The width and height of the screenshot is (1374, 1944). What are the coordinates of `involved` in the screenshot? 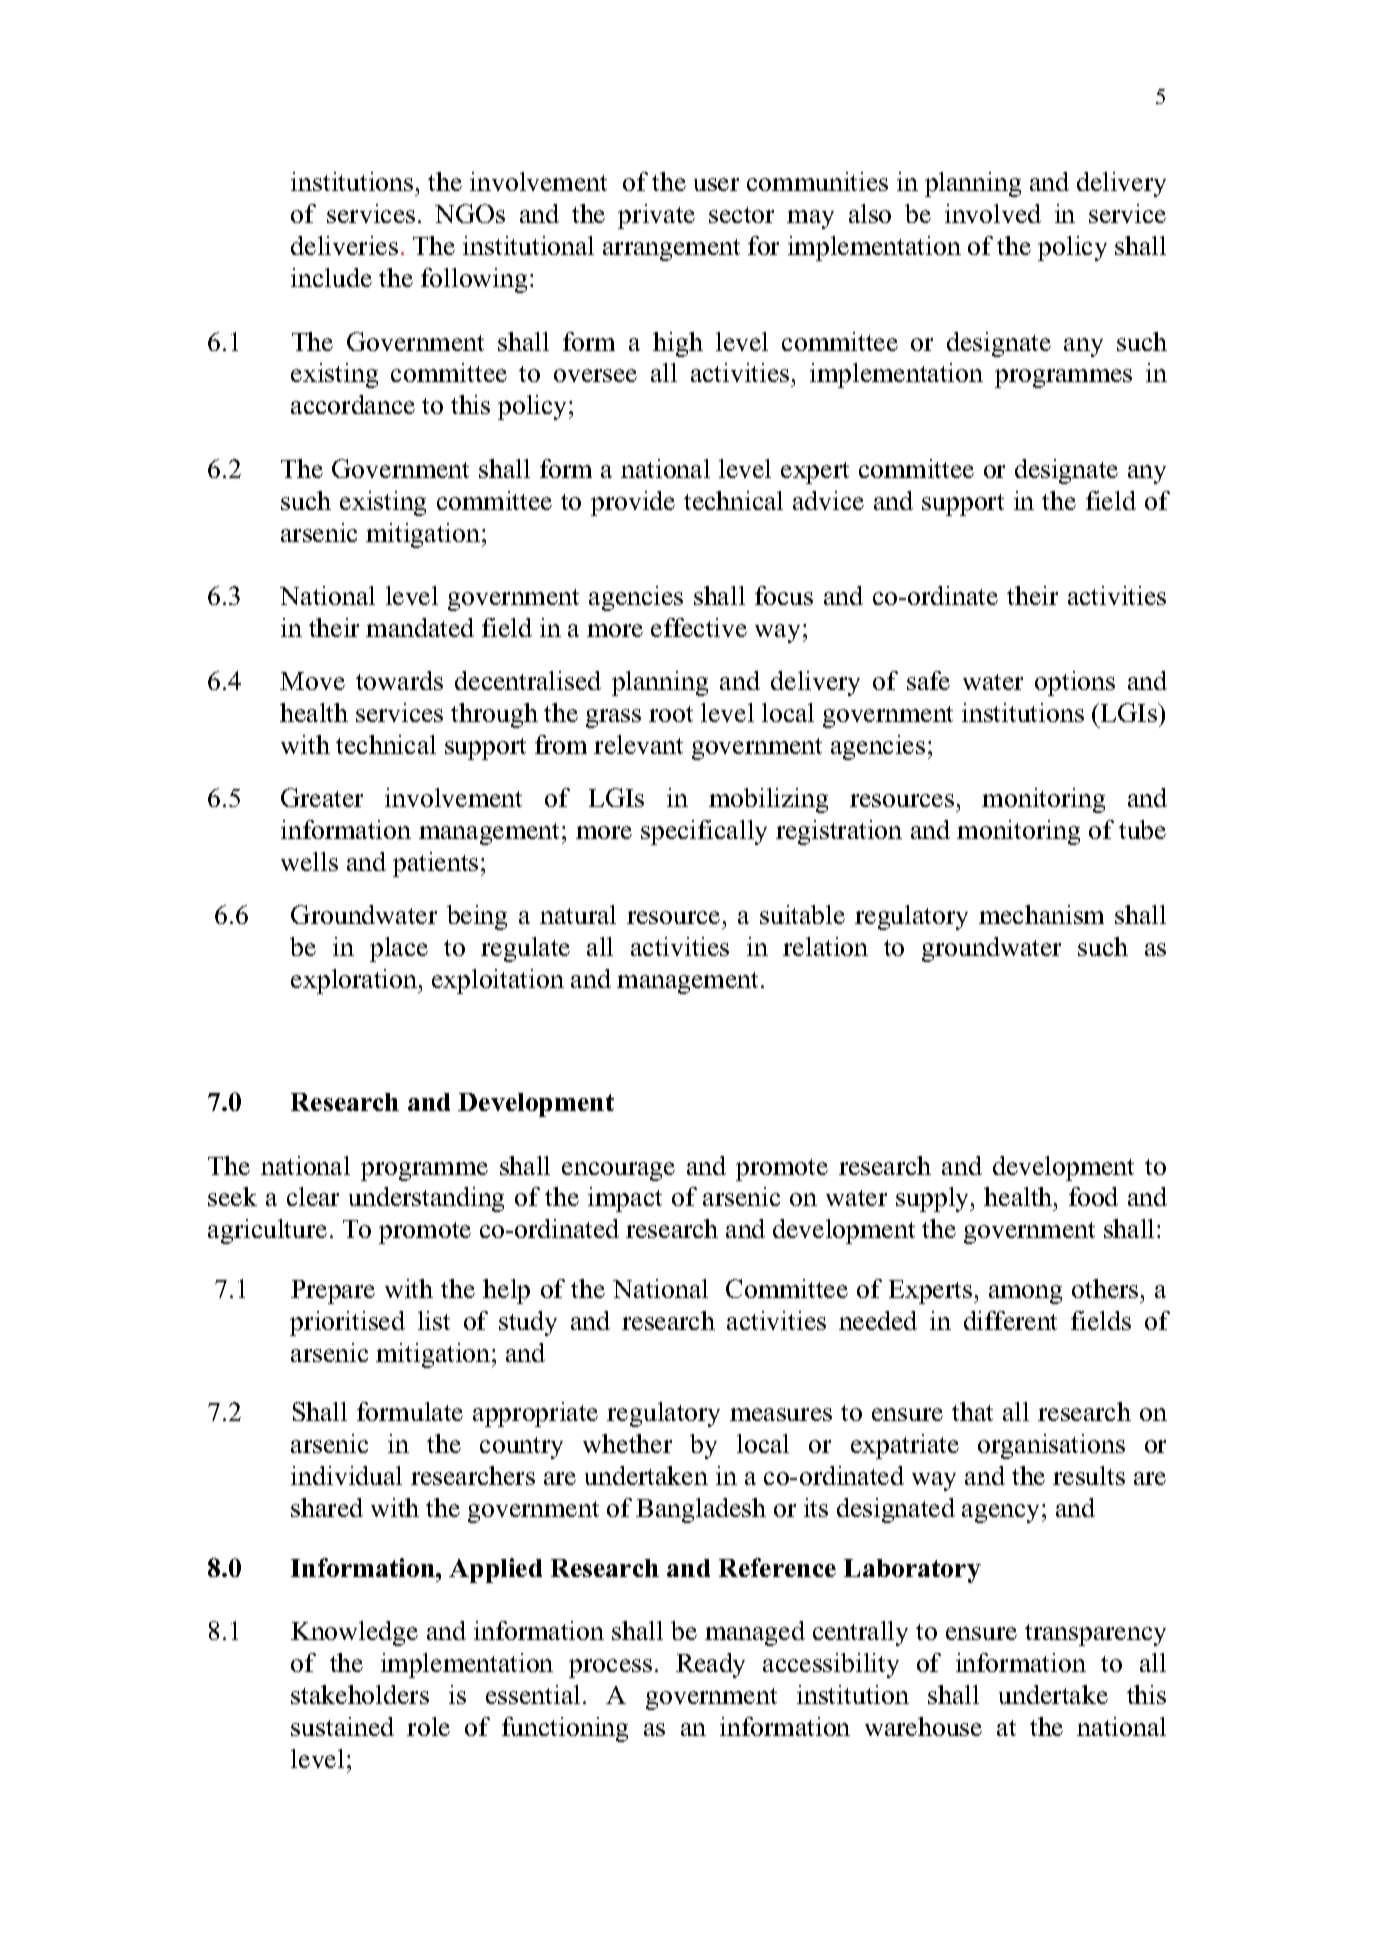 It's located at (993, 213).
